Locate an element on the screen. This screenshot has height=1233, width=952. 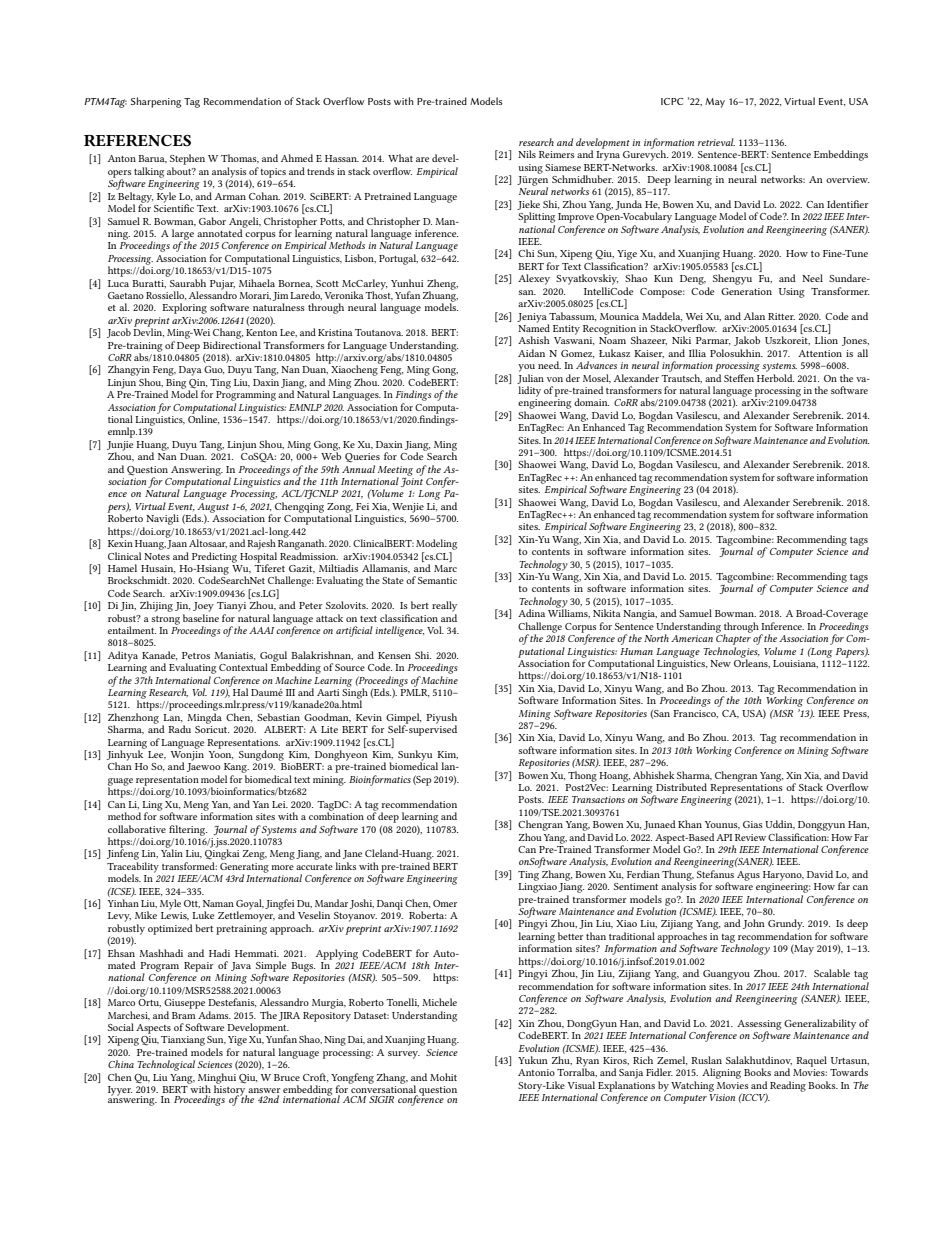
retrieval is located at coordinates (716, 142).
